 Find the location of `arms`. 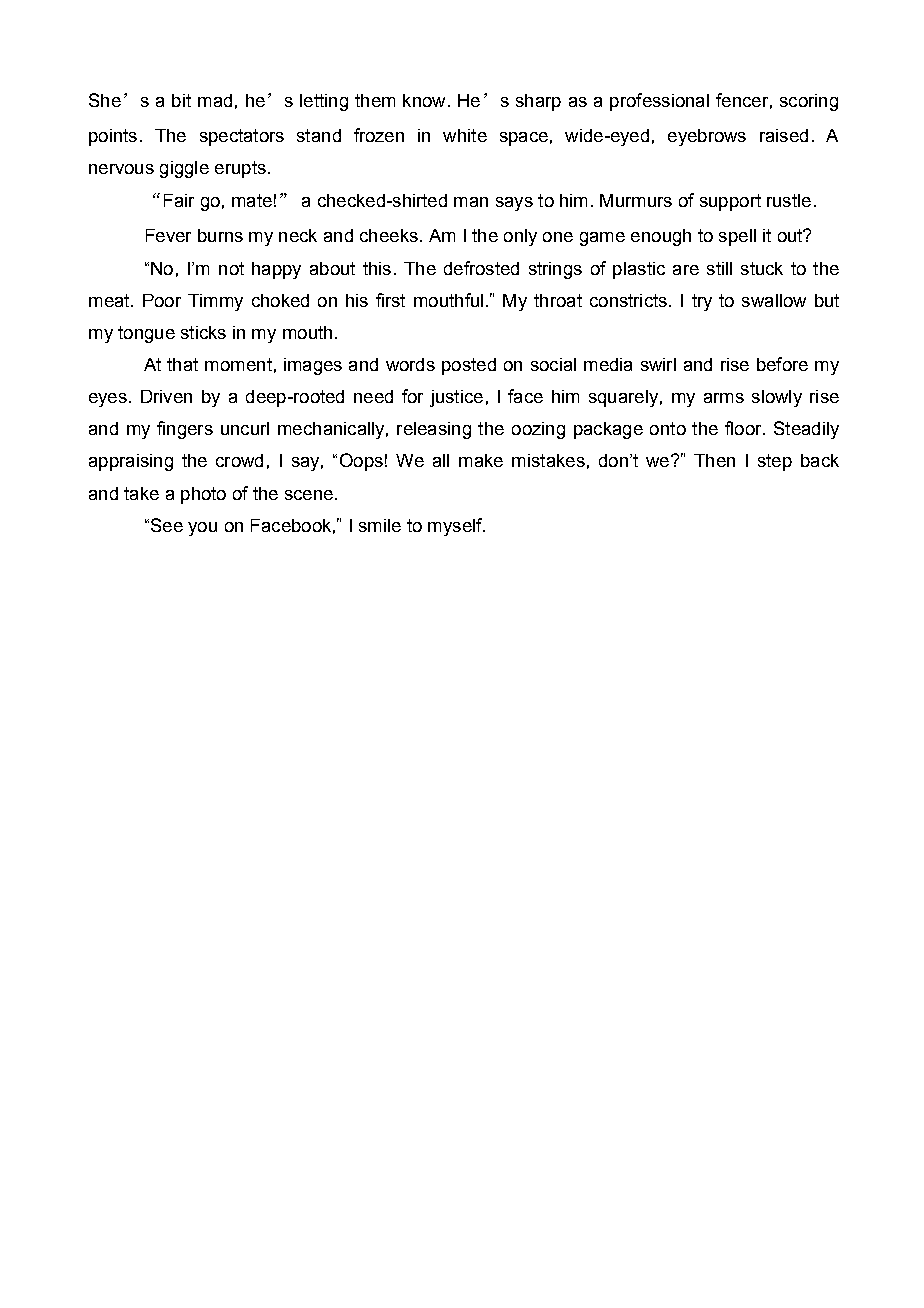

arms is located at coordinates (724, 398).
